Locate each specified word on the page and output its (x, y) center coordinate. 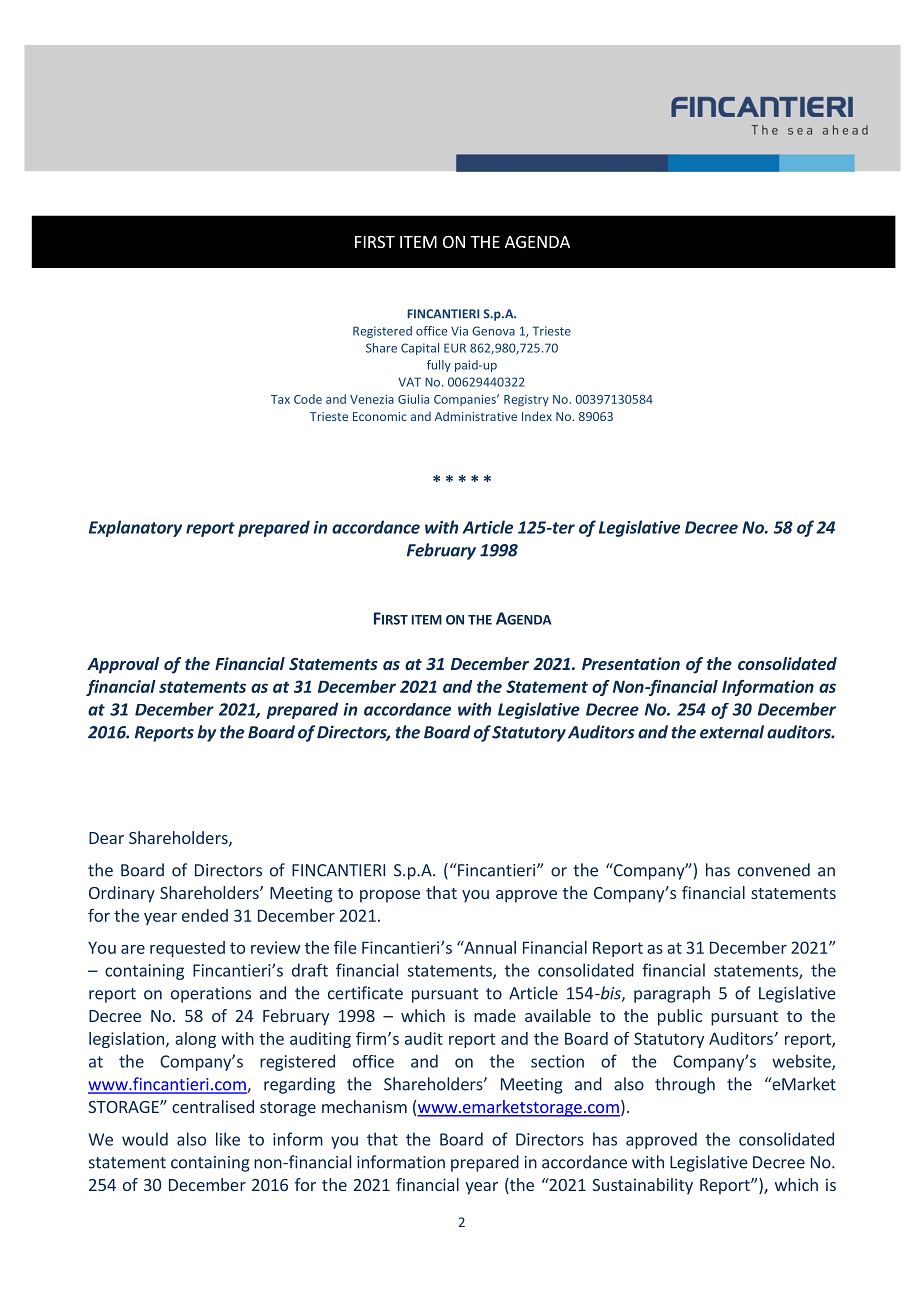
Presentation (631, 663)
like (228, 1139)
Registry (526, 400)
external (732, 732)
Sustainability (642, 1186)
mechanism (364, 1106)
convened (774, 870)
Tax (280, 399)
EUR (455, 348)
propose (390, 896)
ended (205, 915)
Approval (123, 665)
